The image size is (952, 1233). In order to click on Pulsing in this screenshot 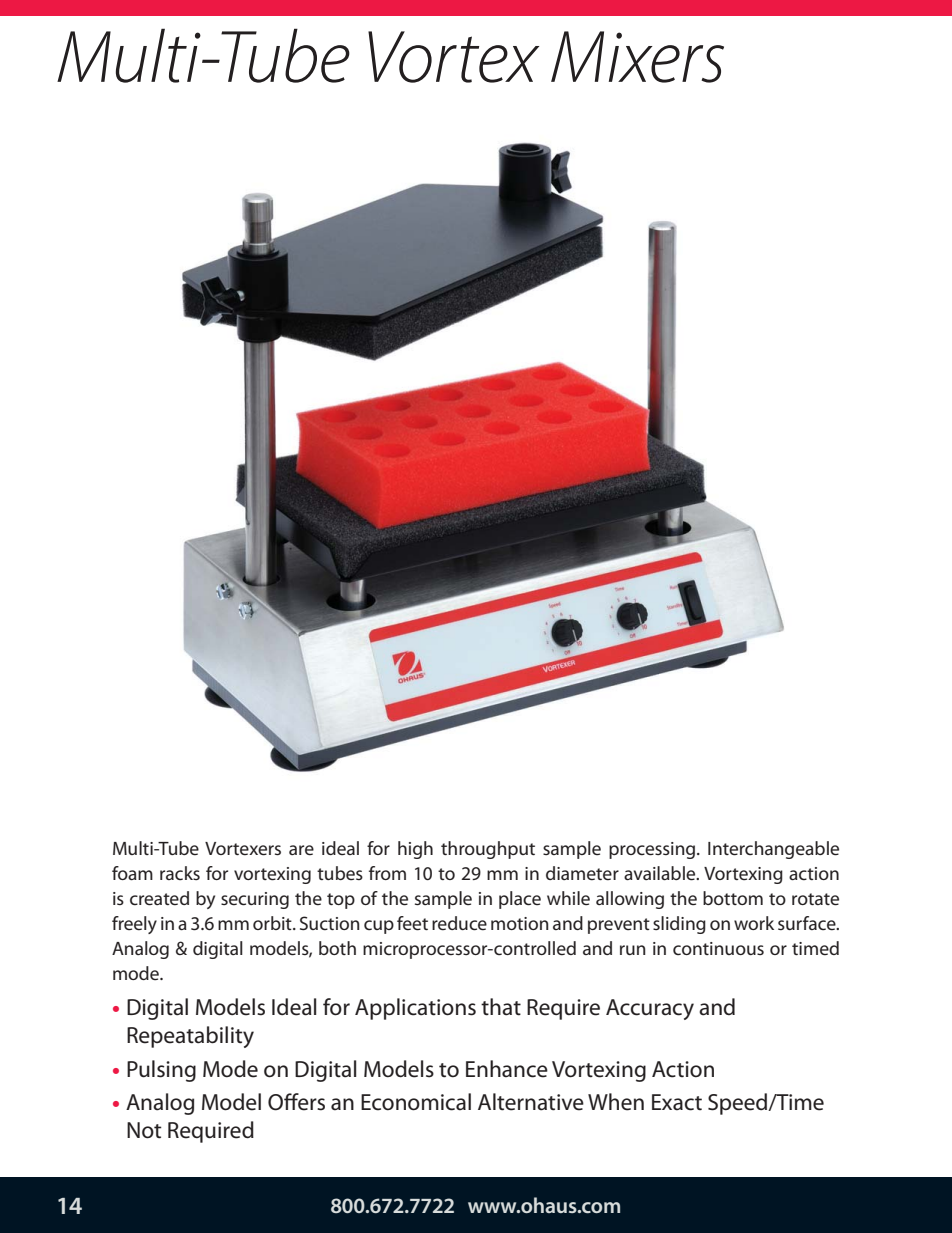, I will do `click(161, 1071)`.
